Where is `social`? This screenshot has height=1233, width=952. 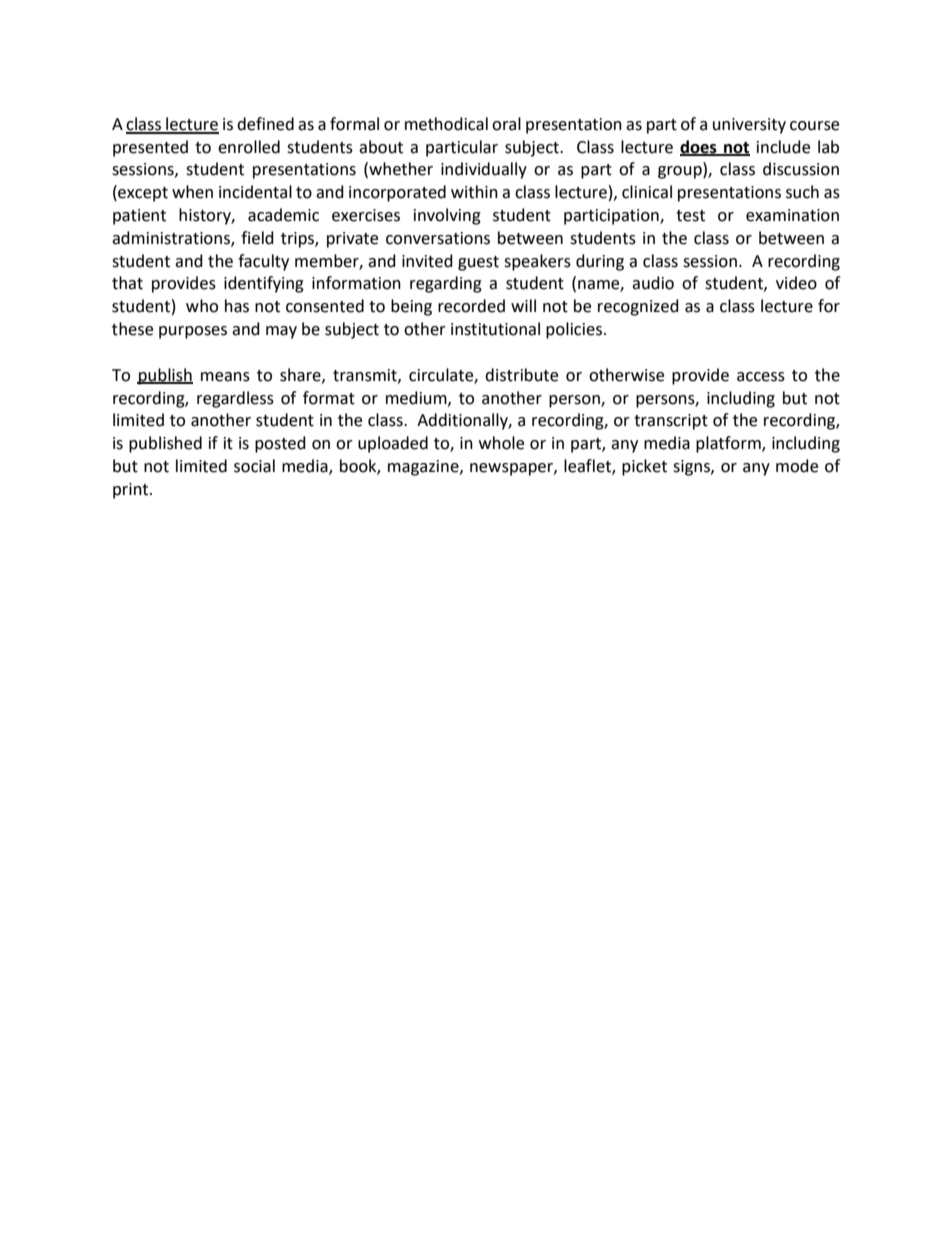 social is located at coordinates (254, 466).
